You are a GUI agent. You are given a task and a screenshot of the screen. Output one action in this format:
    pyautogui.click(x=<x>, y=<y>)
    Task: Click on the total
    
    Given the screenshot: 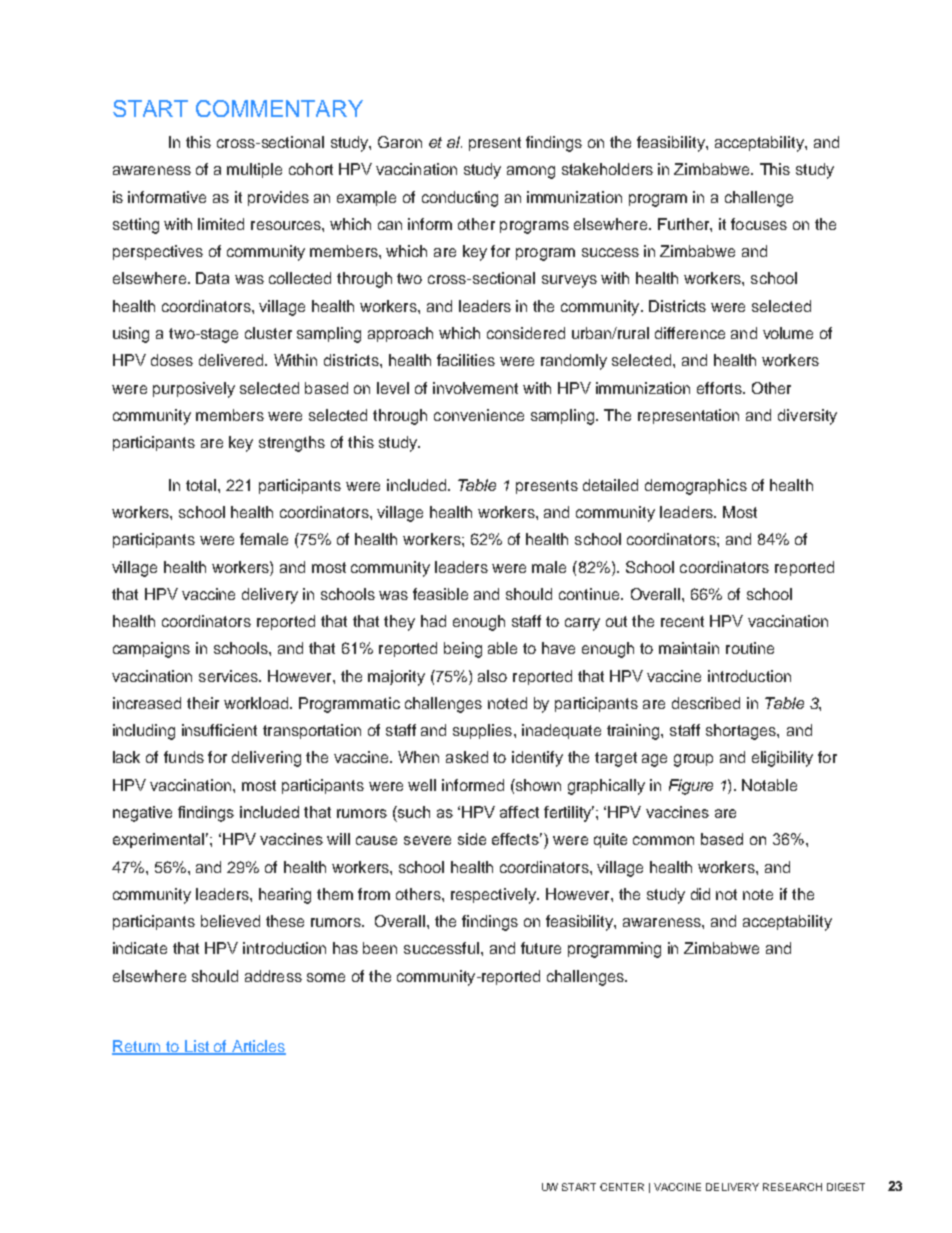 What is the action you would take?
    pyautogui.click(x=201, y=485)
